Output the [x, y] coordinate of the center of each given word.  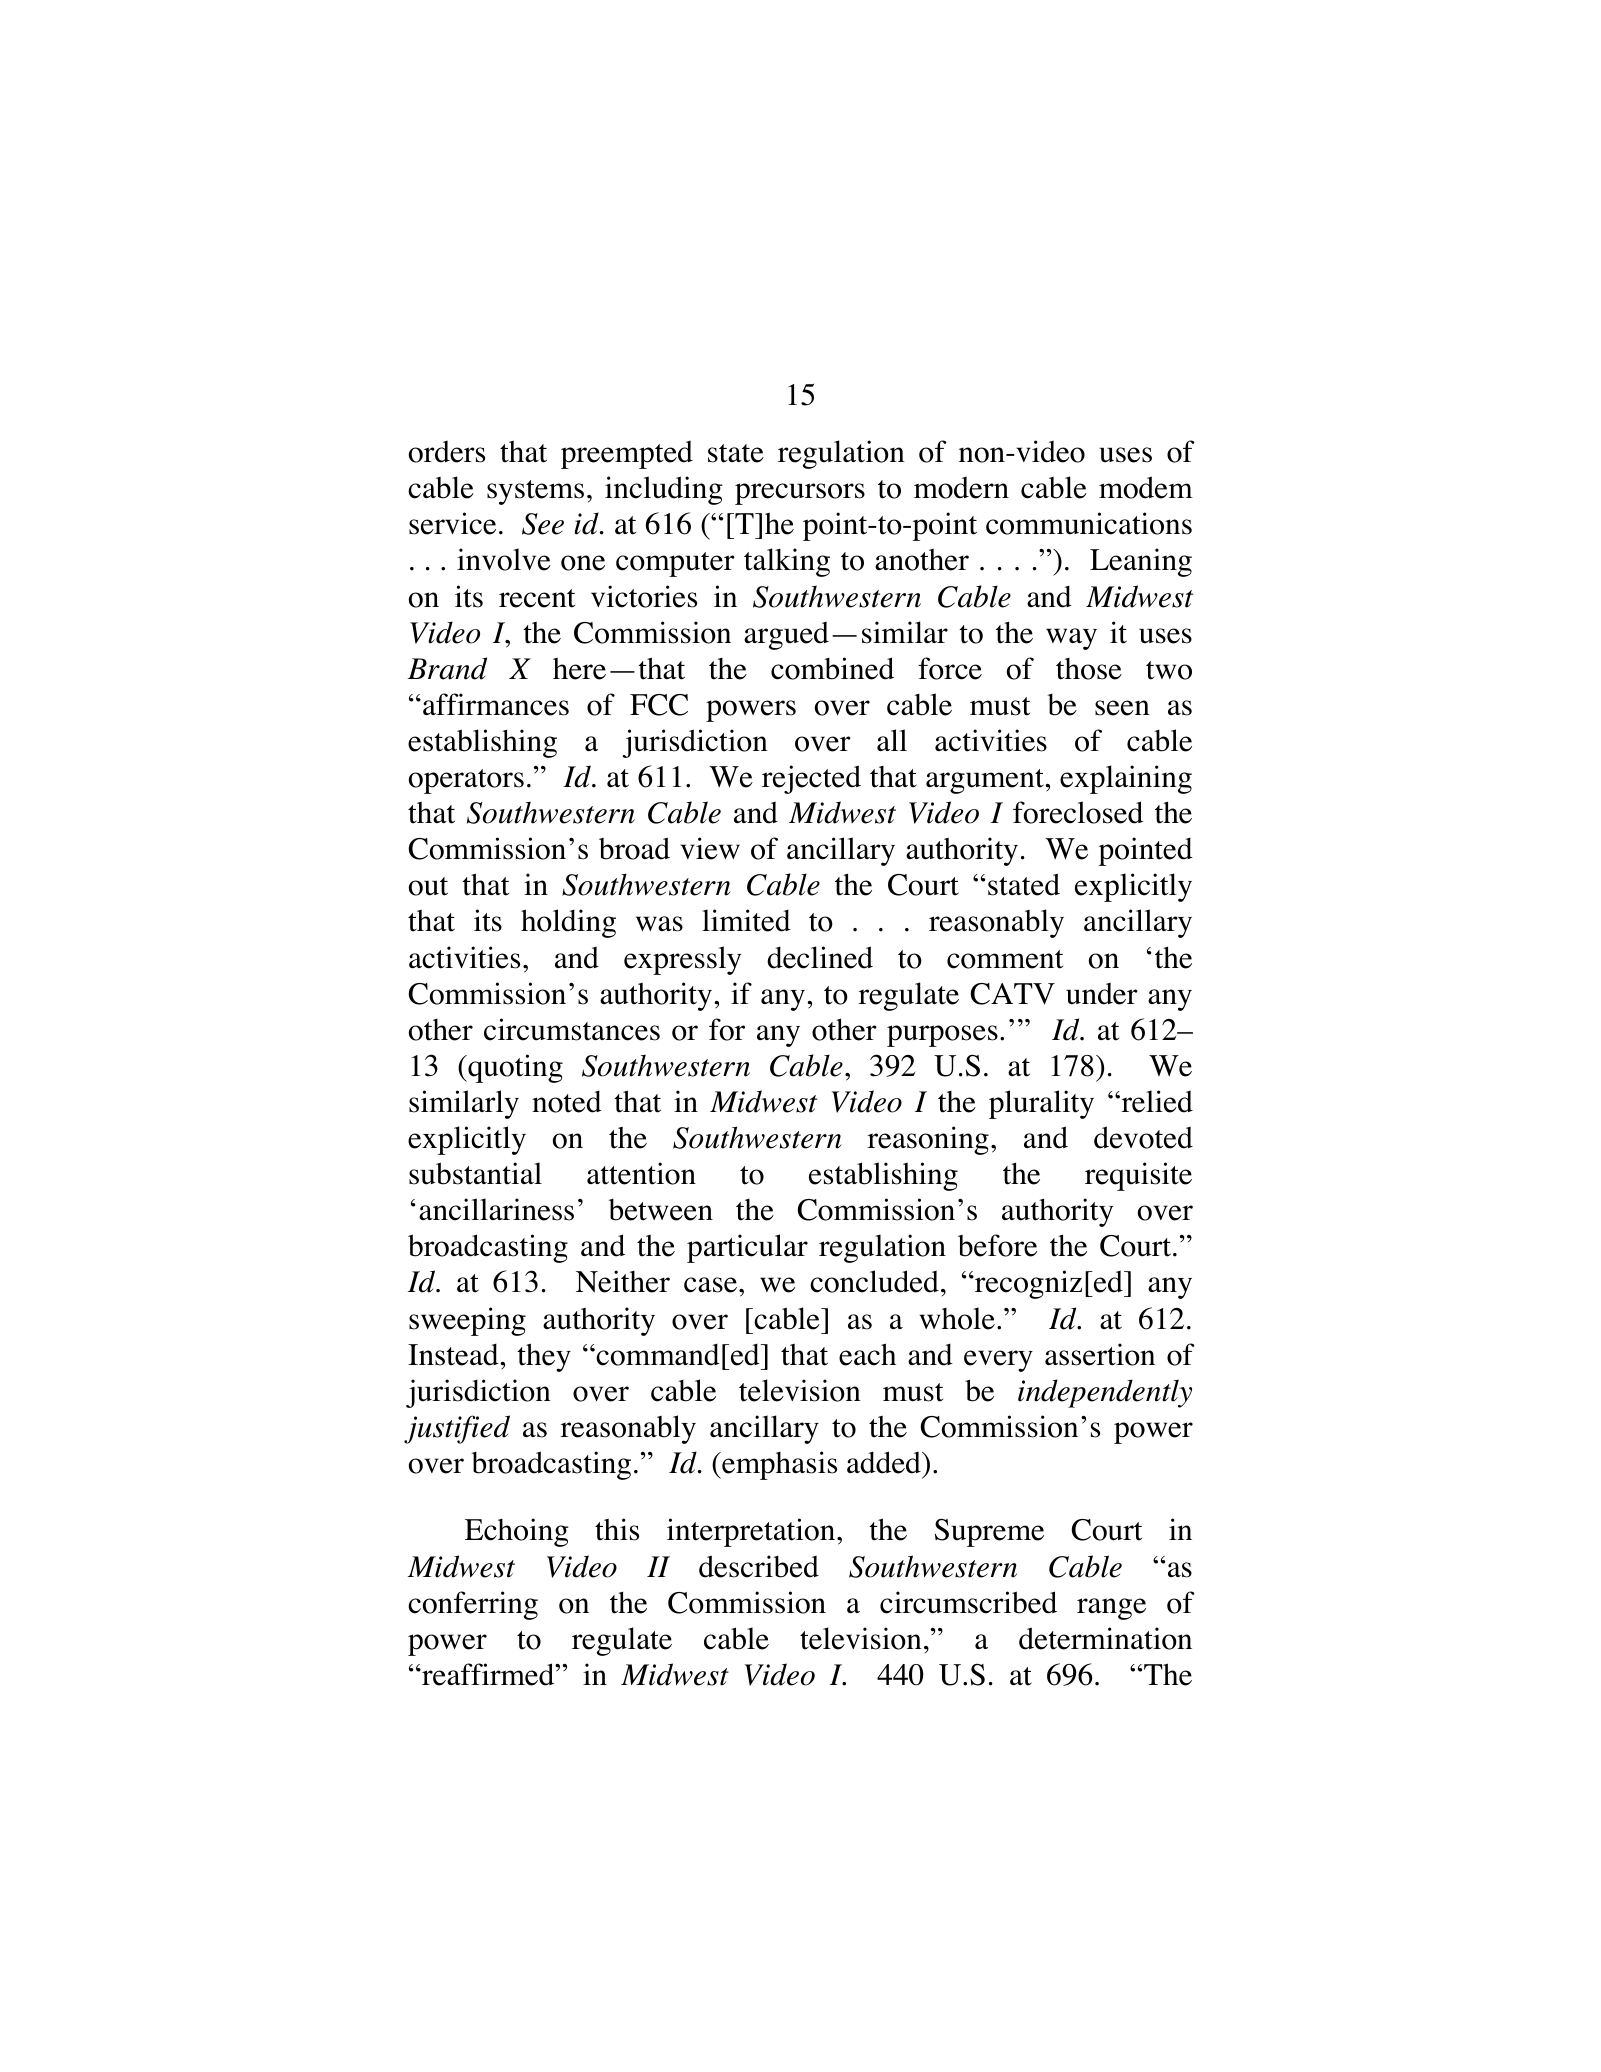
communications [1089, 523]
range [1111, 1609]
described [759, 1566]
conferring [473, 1605]
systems [535, 492]
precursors [800, 494]
